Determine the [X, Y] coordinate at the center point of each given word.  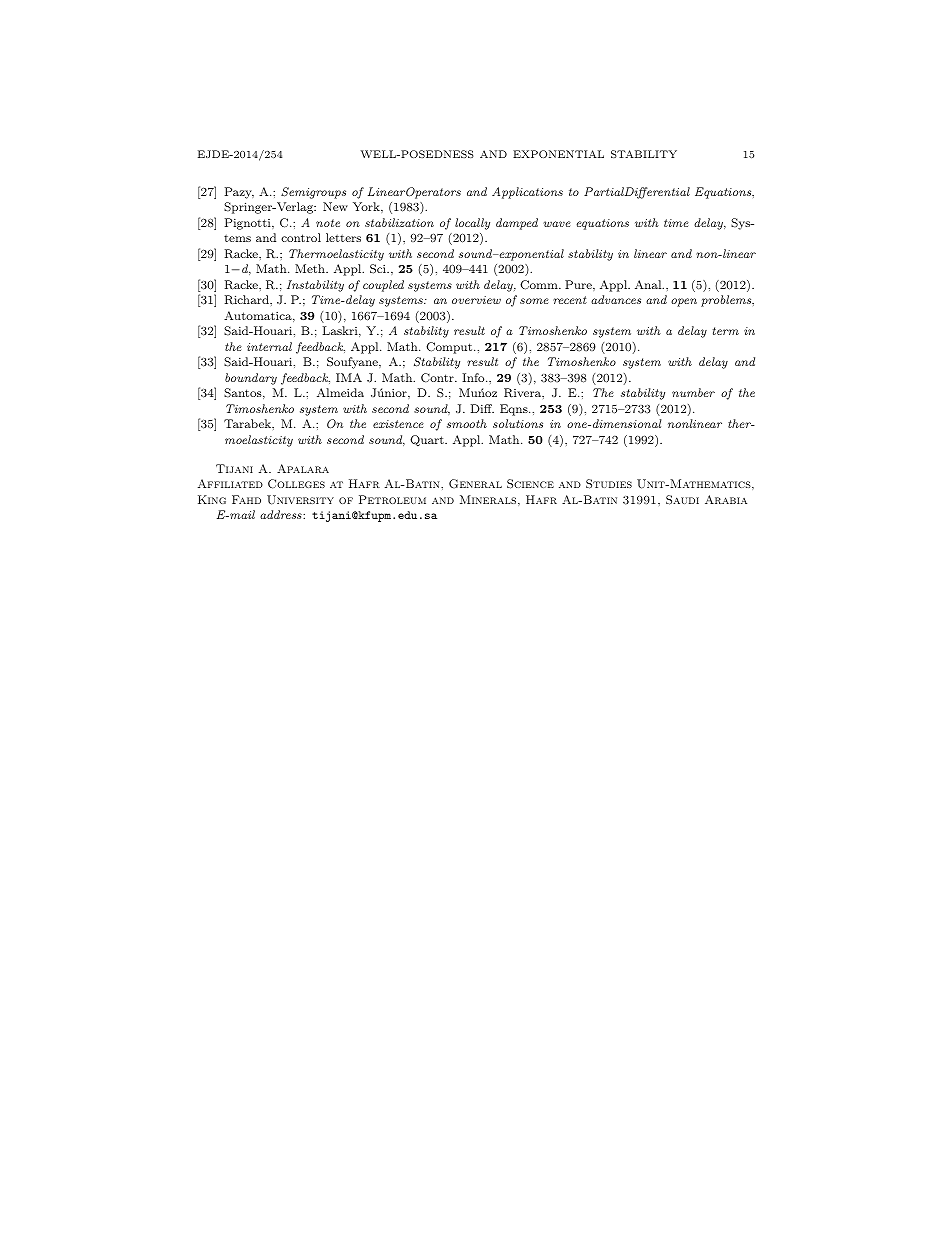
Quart [428, 441]
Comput [450, 348]
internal [269, 346]
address [282, 514]
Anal [649, 284]
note [328, 223]
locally [472, 224]
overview [476, 300]
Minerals [488, 499]
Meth [311, 268]
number [693, 392]
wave [557, 224]
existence [398, 424]
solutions [518, 423]
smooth [467, 423]
